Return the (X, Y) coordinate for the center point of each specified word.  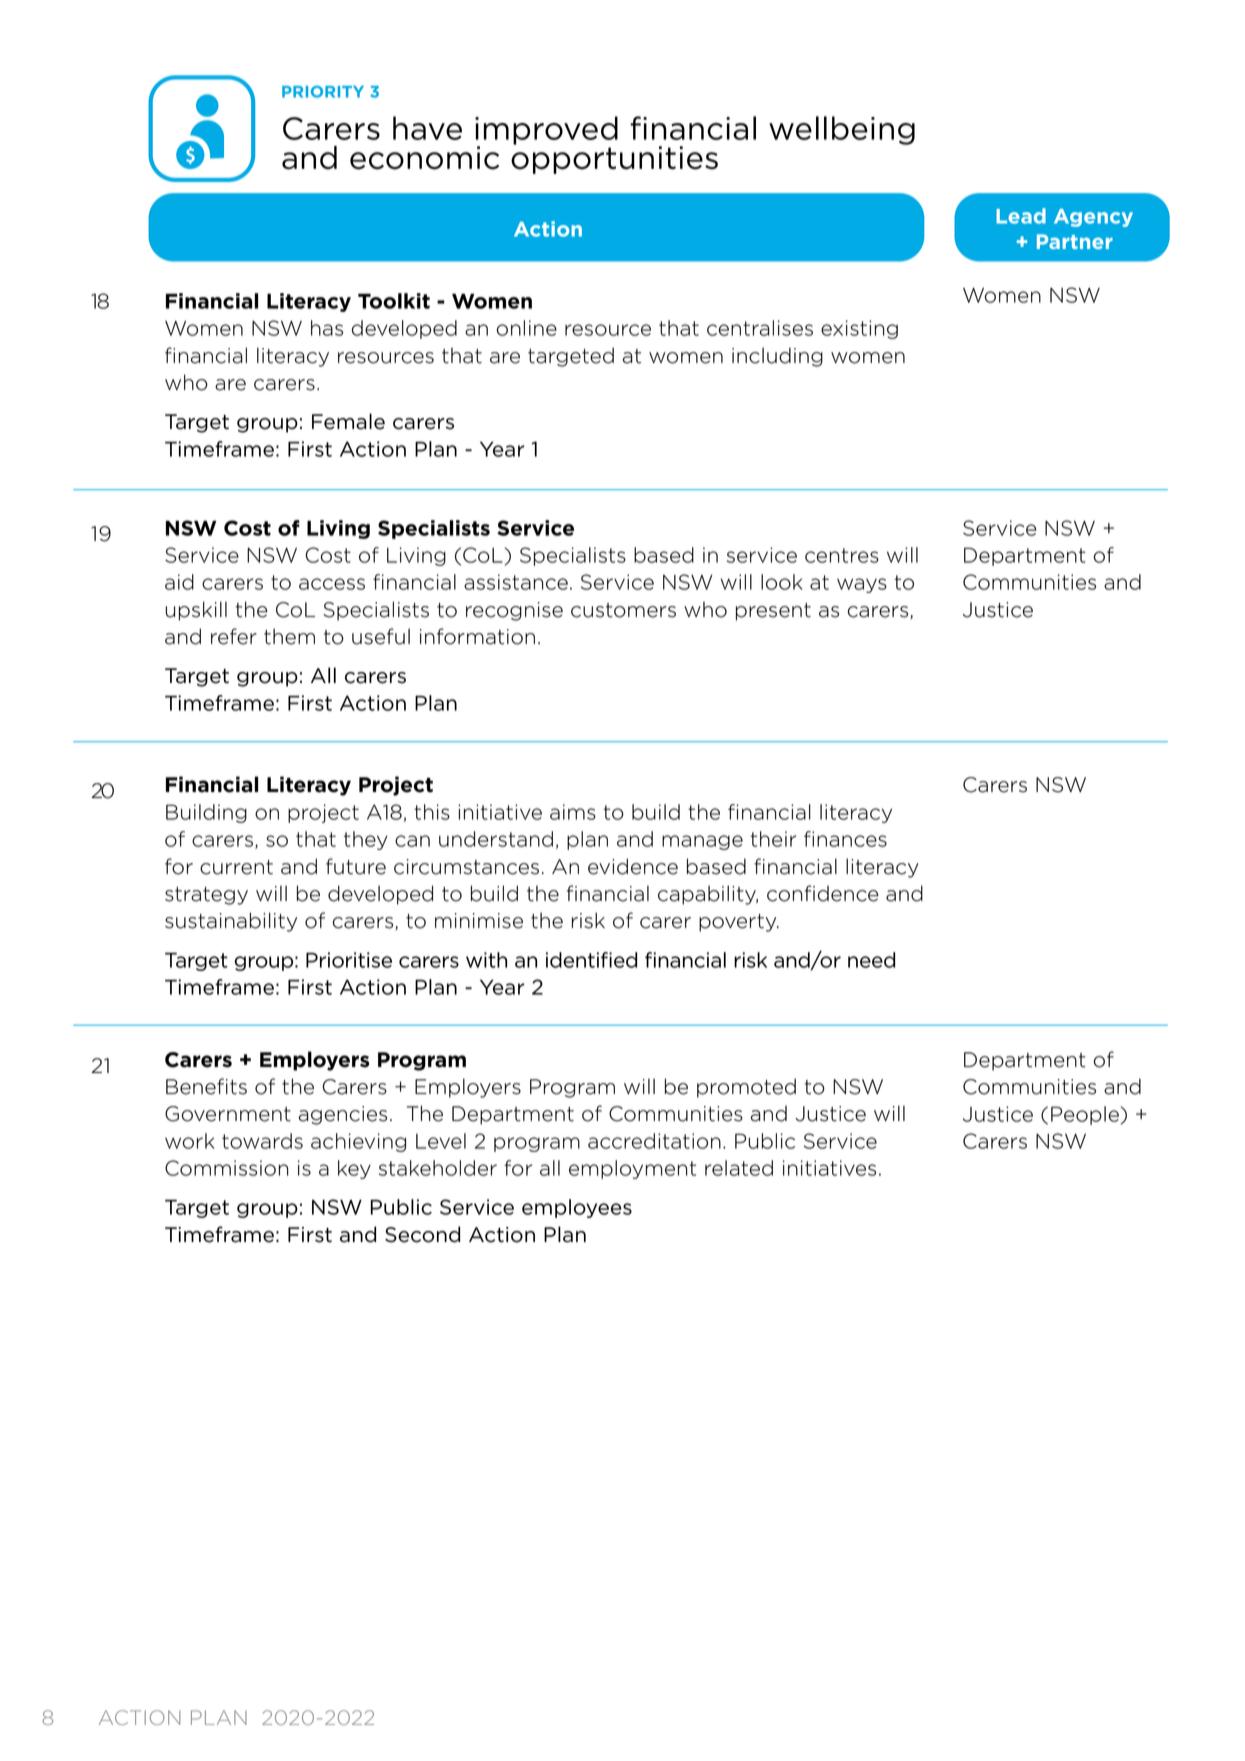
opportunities (614, 159)
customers (623, 610)
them (289, 636)
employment (632, 1169)
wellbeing (842, 130)
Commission (227, 1168)
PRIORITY (323, 92)
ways (862, 585)
